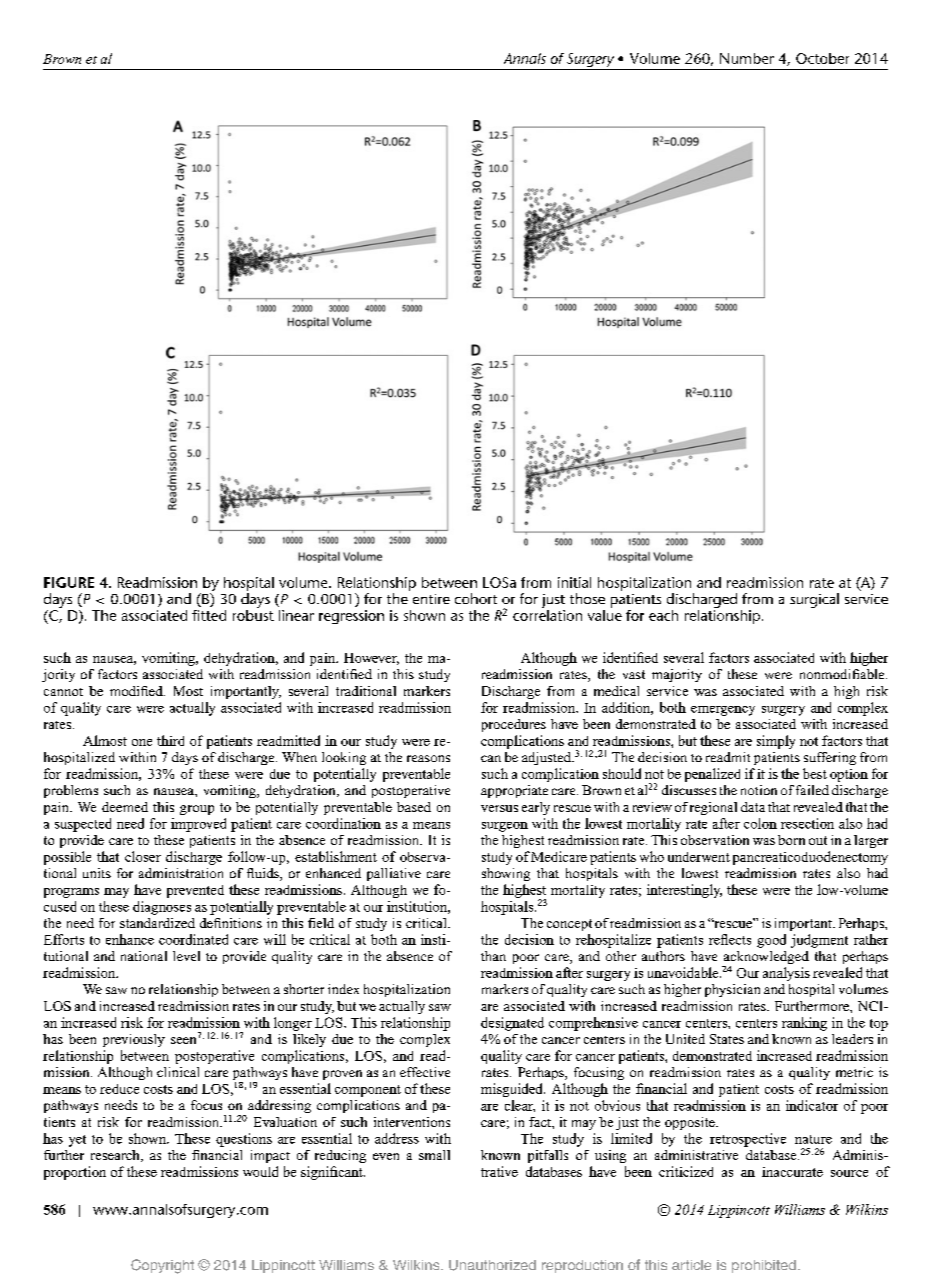 The height and width of the screenshot is (1288, 928). I want to click on FIGURE, so click(69, 582).
